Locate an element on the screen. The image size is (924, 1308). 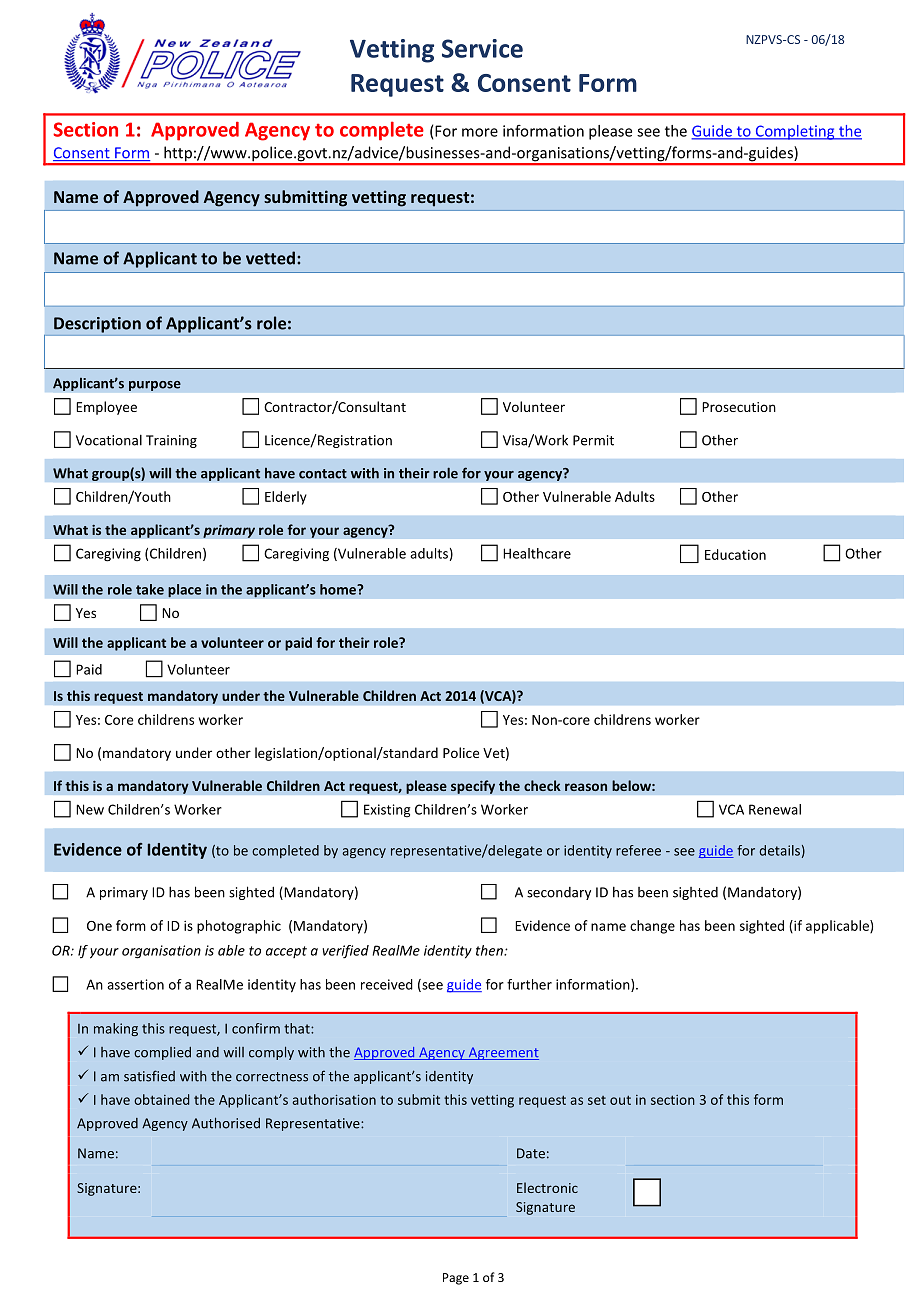
Training is located at coordinates (171, 441).
